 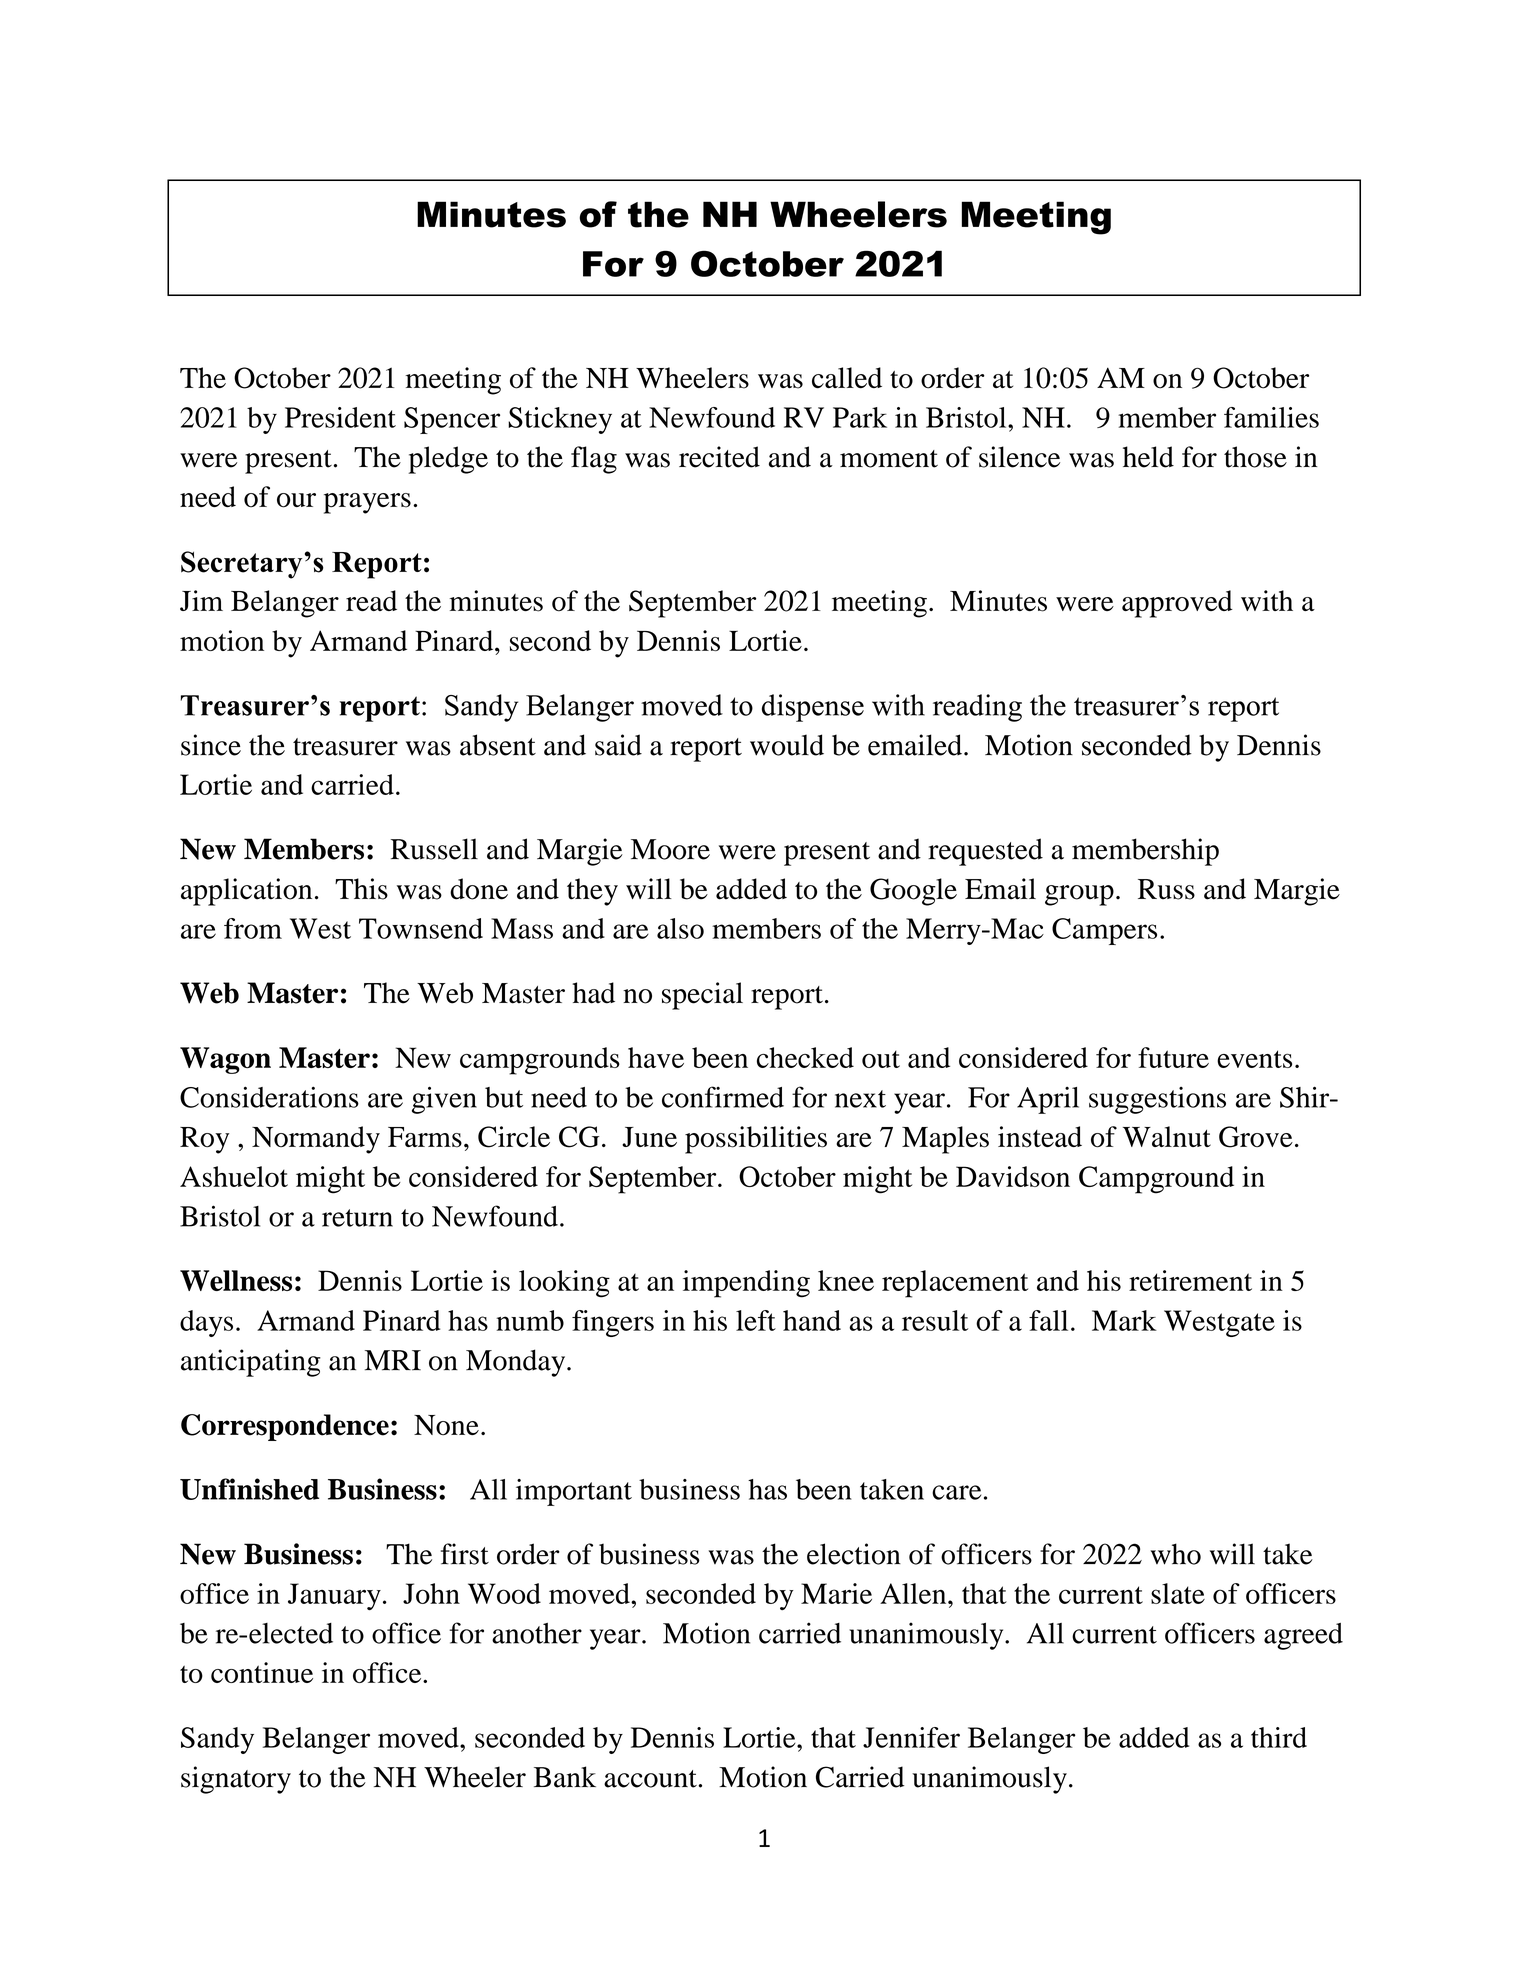 I want to click on retirement, so click(x=1190, y=1280).
